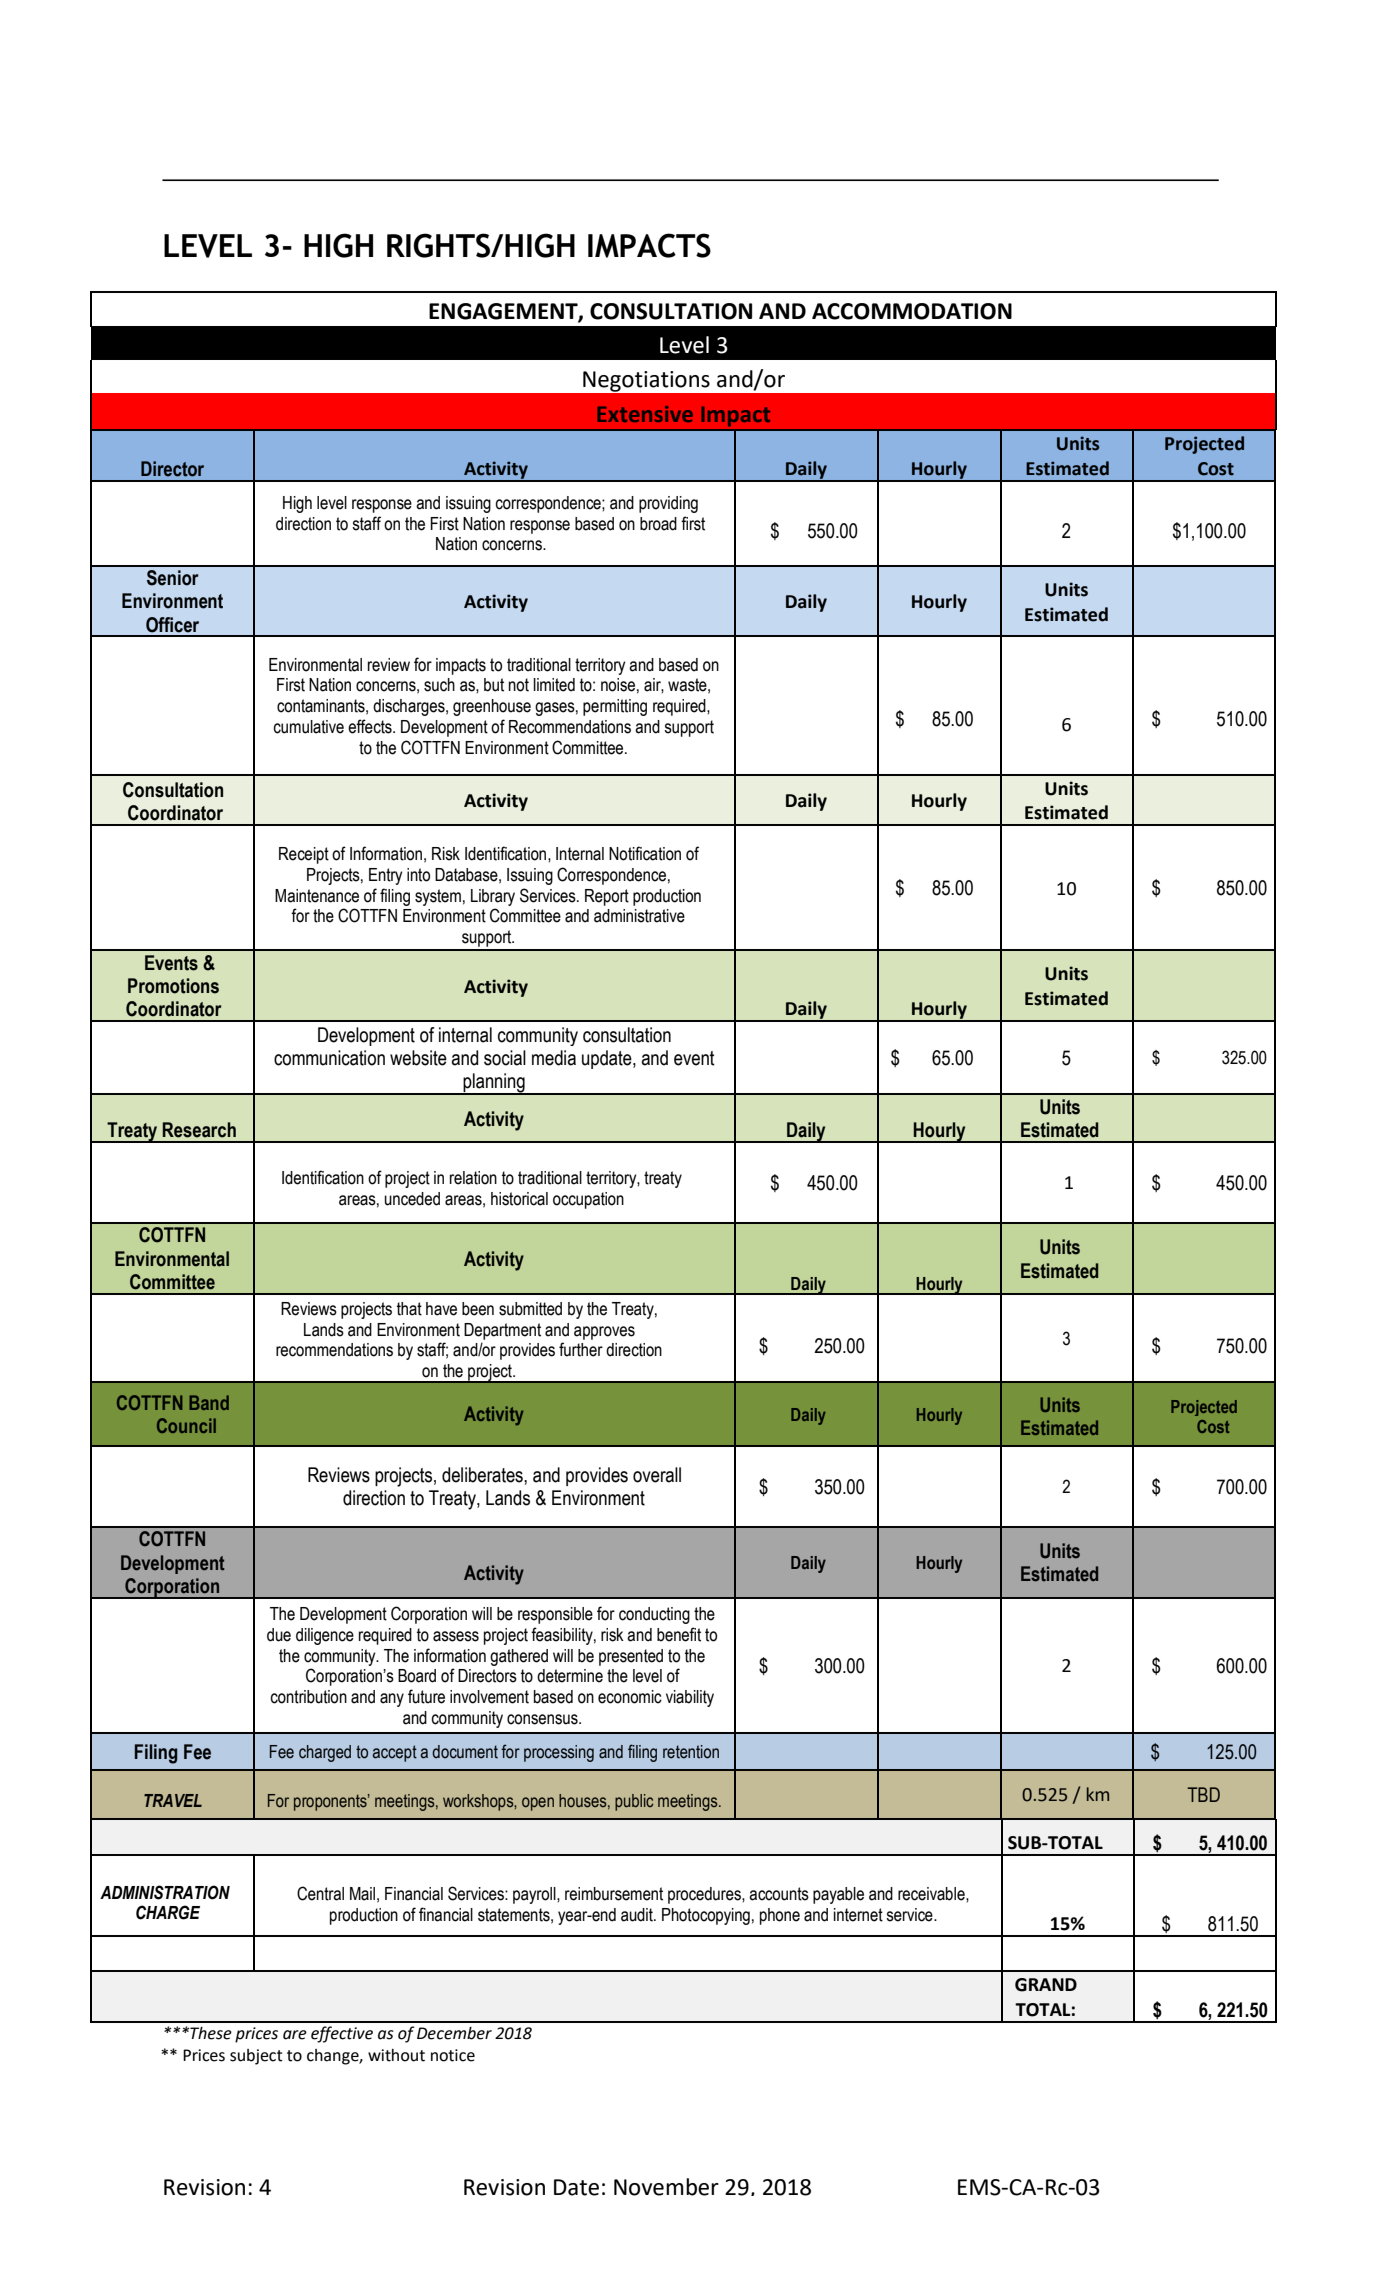  Describe the element at coordinates (588, 1200) in the page. I see `occupation` at that location.
